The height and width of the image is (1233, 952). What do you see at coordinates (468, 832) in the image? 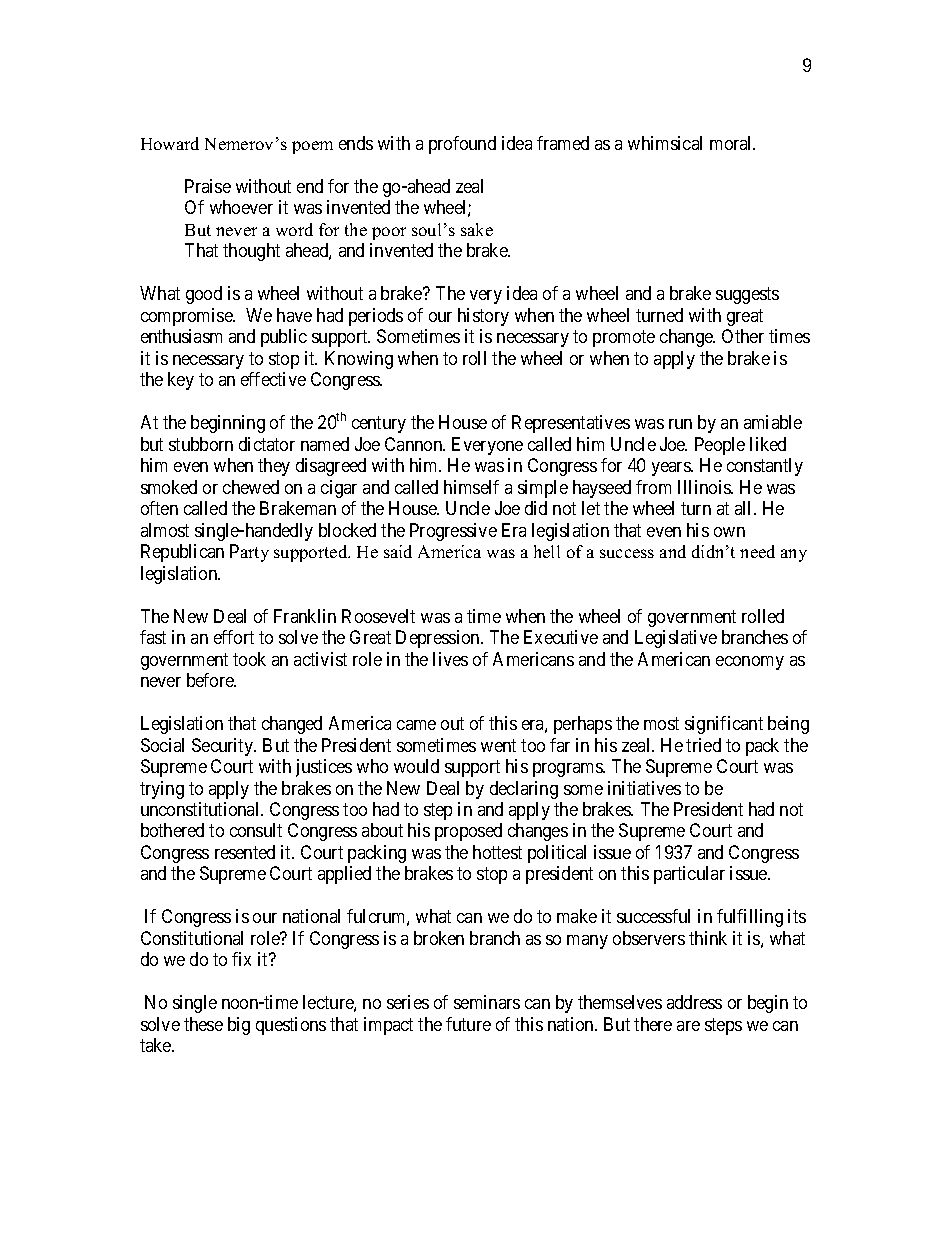
I see `proposed` at bounding box center [468, 832].
